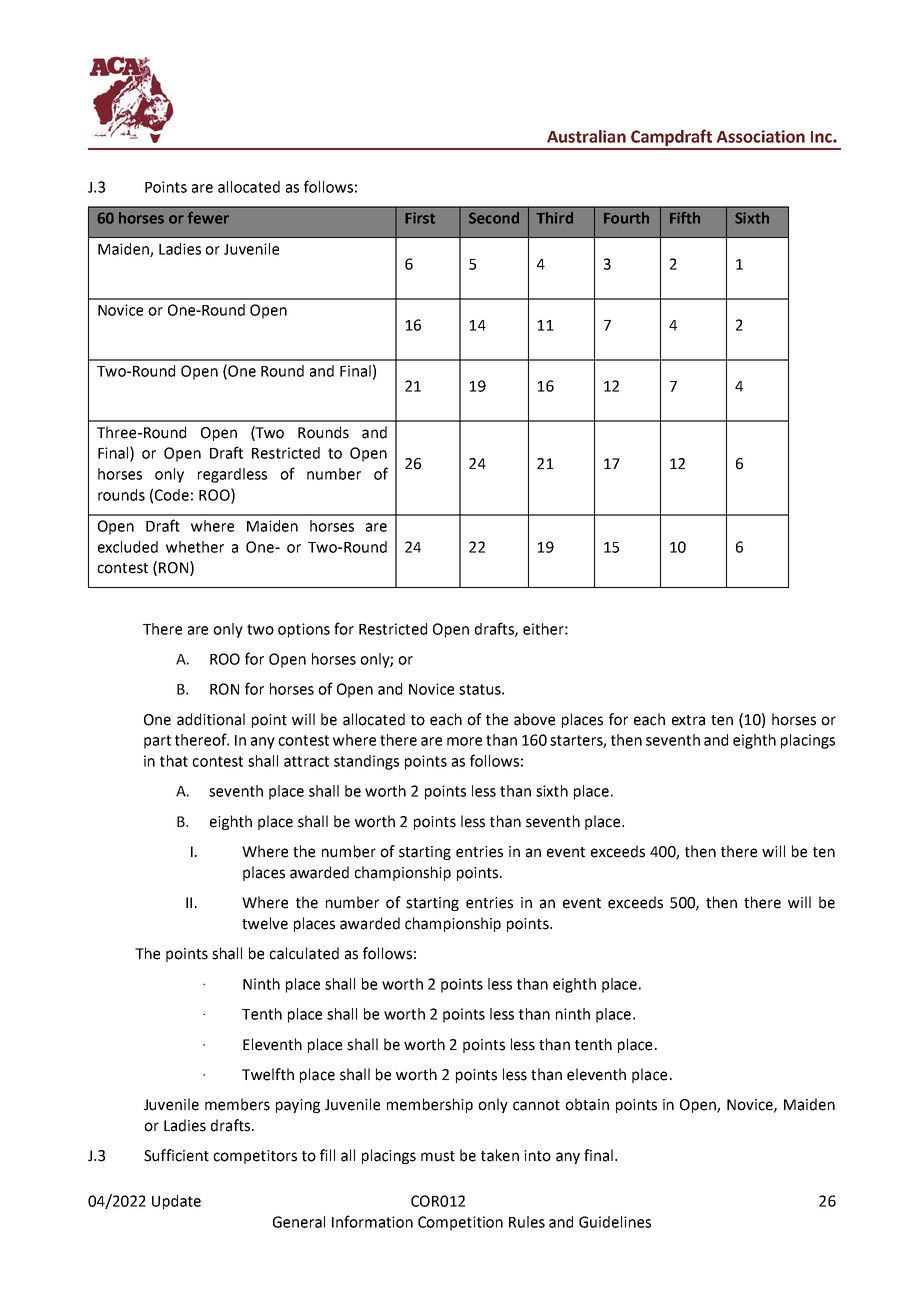  Describe the element at coordinates (685, 217) in the screenshot. I see `Fifth` at that location.
